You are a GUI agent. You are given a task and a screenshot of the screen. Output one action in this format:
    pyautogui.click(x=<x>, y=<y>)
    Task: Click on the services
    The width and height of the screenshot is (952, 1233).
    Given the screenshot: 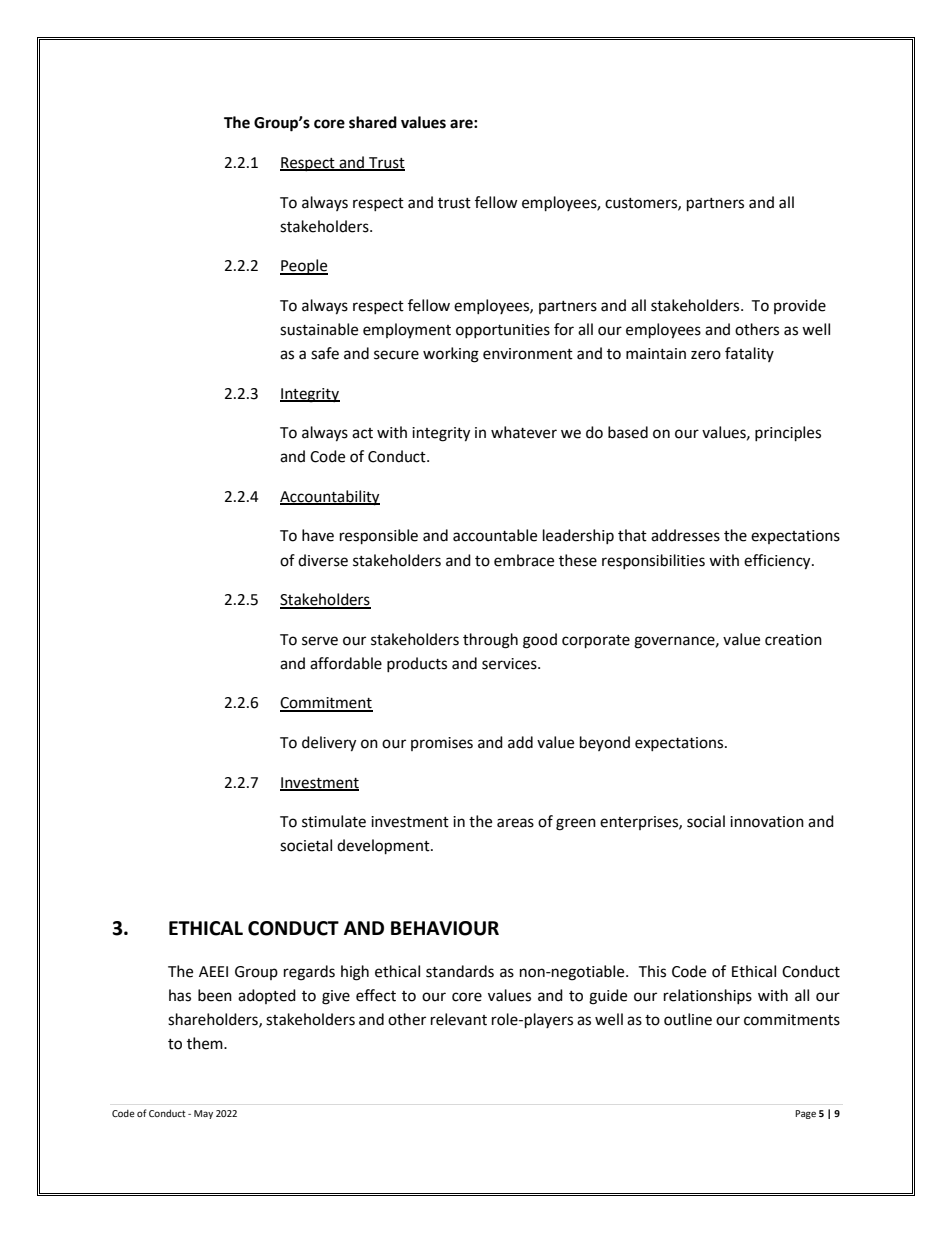 What is the action you would take?
    pyautogui.click(x=510, y=664)
